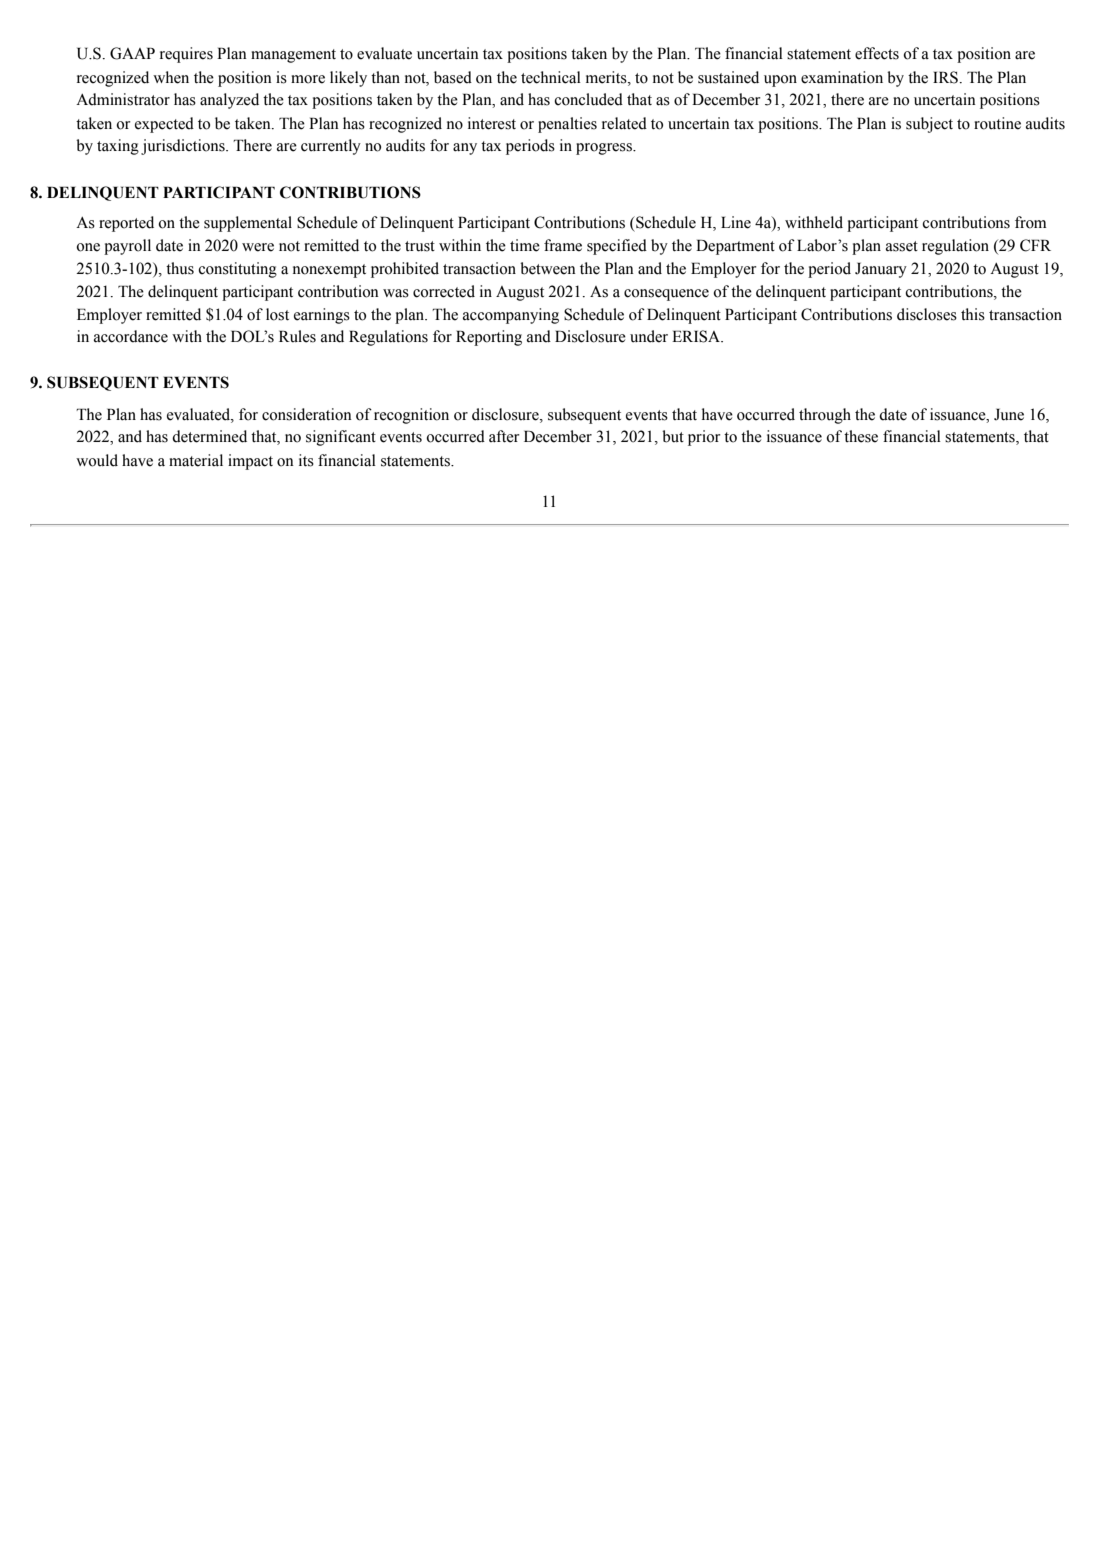 The height and width of the screenshot is (1556, 1100). I want to click on jurisdictions, so click(184, 147).
